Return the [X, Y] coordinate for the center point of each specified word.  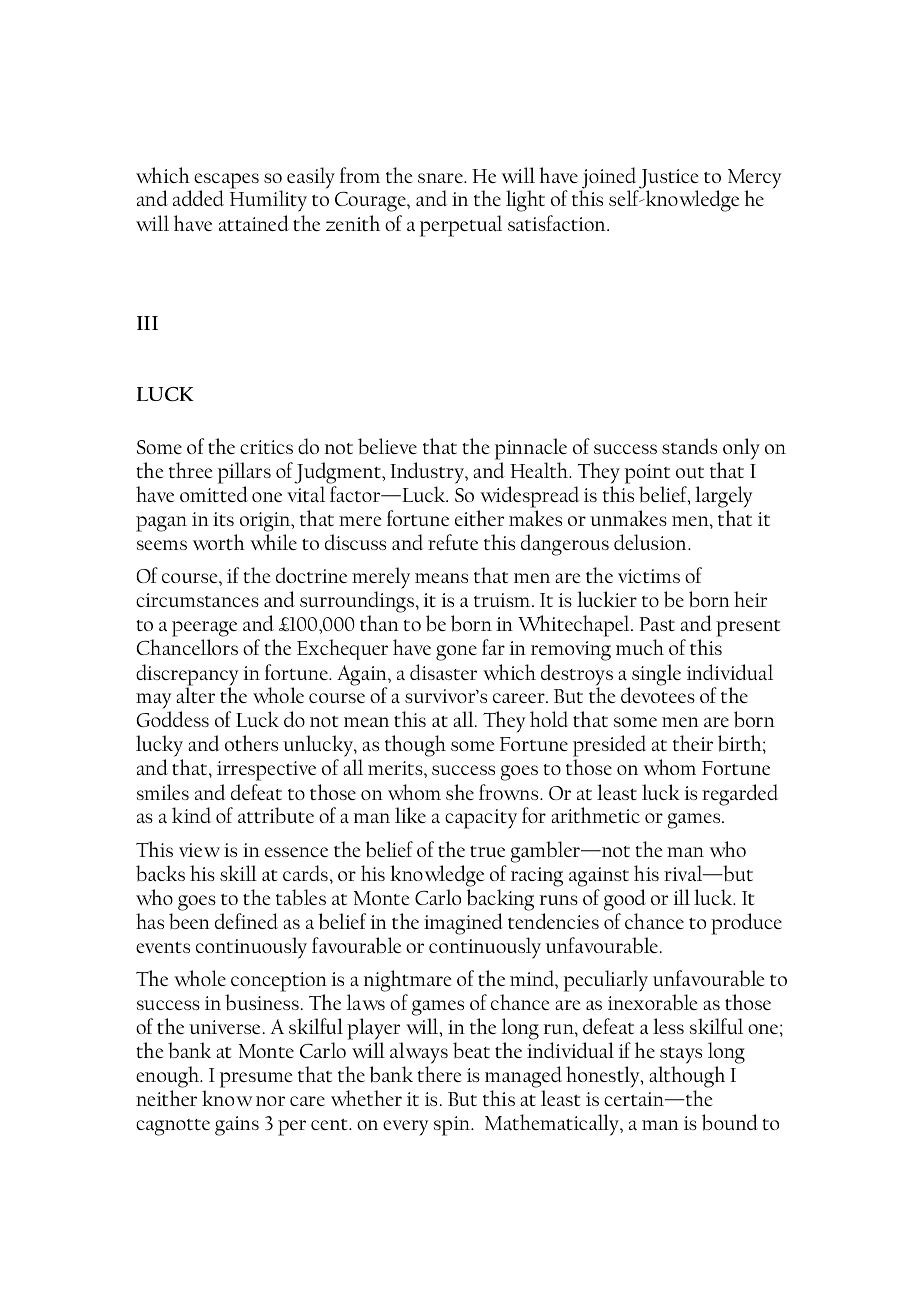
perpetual [461, 226]
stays [681, 1057]
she [460, 792]
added [198, 198]
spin [453, 1126]
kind [191, 815]
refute [453, 542]
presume [256, 1080]
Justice [668, 180]
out [690, 472]
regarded [740, 795]
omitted [214, 494]
